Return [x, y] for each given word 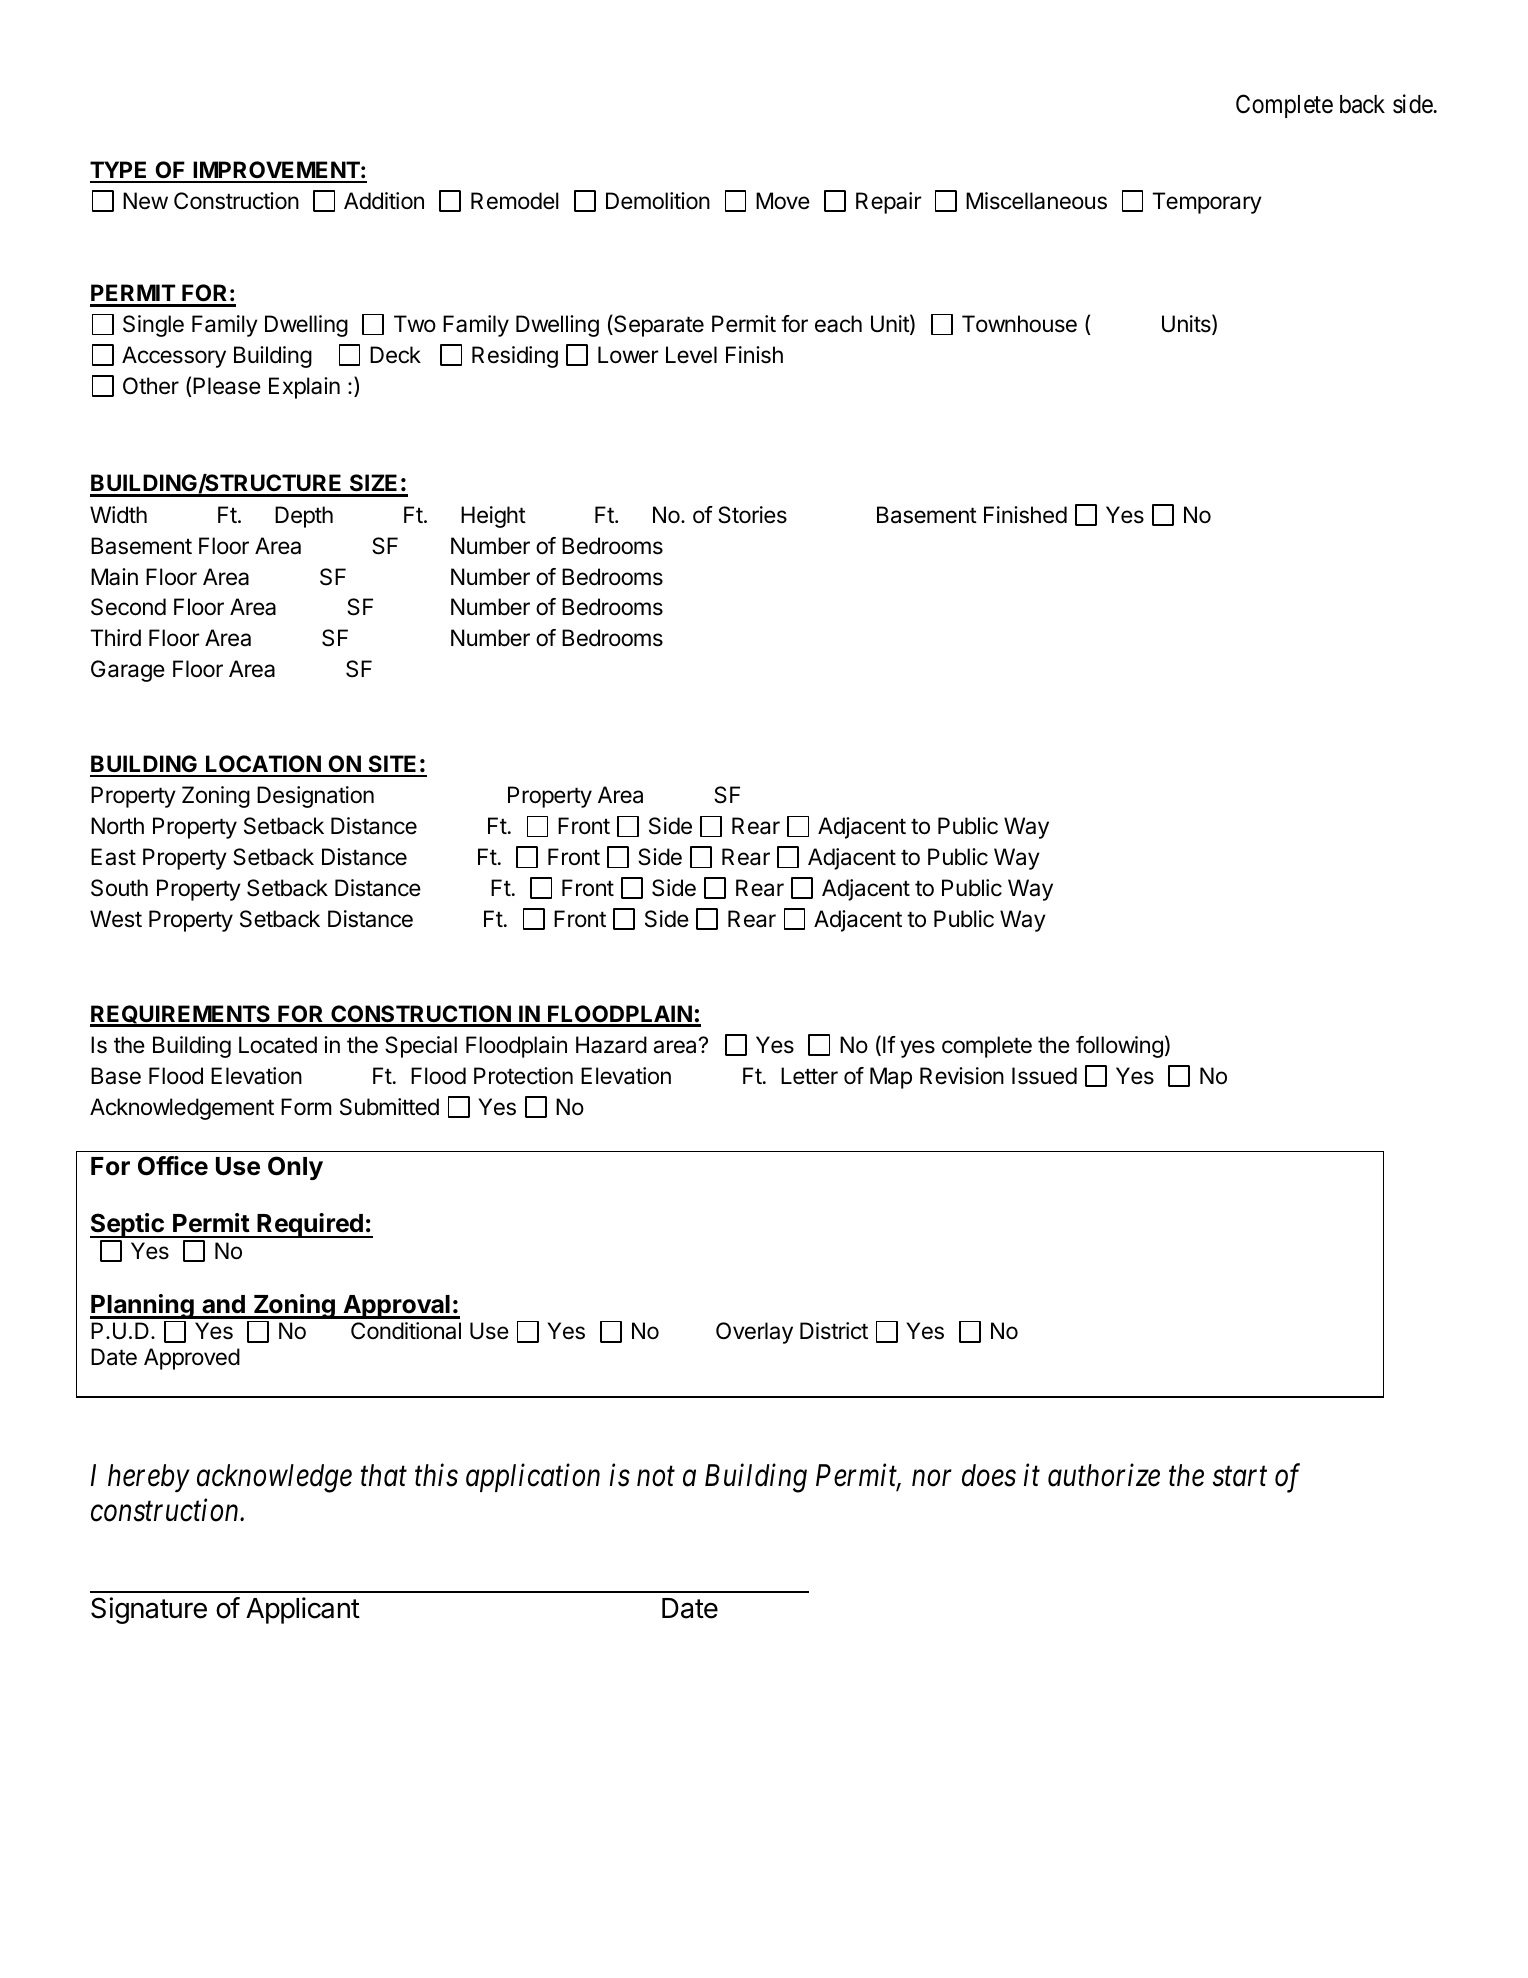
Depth [304, 517]
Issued [1044, 1076]
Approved [192, 1359]
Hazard [611, 1045]
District [834, 1331]
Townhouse [1019, 324]
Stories [752, 515]
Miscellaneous [1036, 201]
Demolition [658, 201]
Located [278, 1045]
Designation [315, 797]
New [145, 200]
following [1119, 1047]
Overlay [754, 1333]
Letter [809, 1076]
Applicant [303, 1610]
